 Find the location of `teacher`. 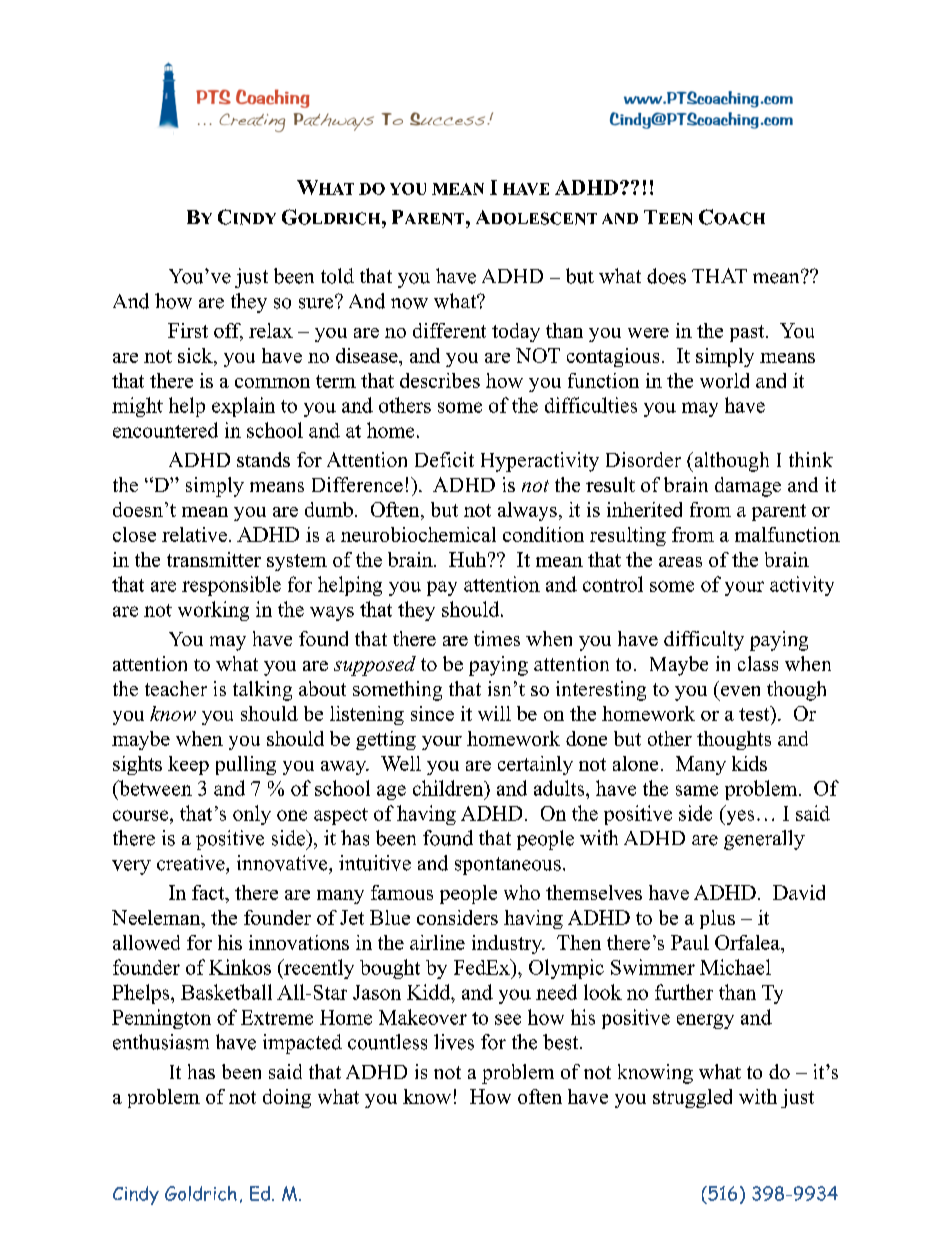

teacher is located at coordinates (176, 688).
